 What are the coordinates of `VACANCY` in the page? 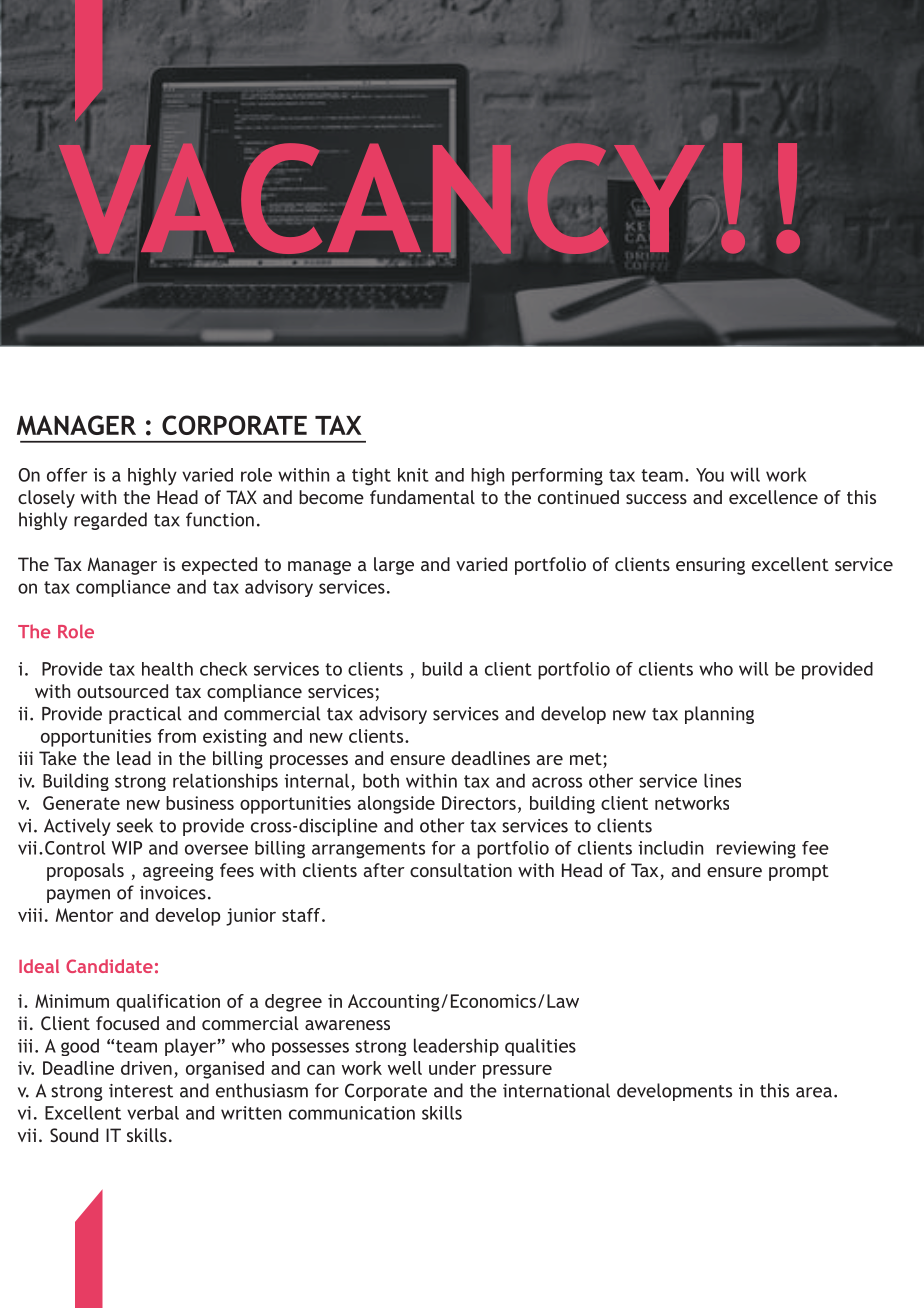 It's located at (382, 198).
